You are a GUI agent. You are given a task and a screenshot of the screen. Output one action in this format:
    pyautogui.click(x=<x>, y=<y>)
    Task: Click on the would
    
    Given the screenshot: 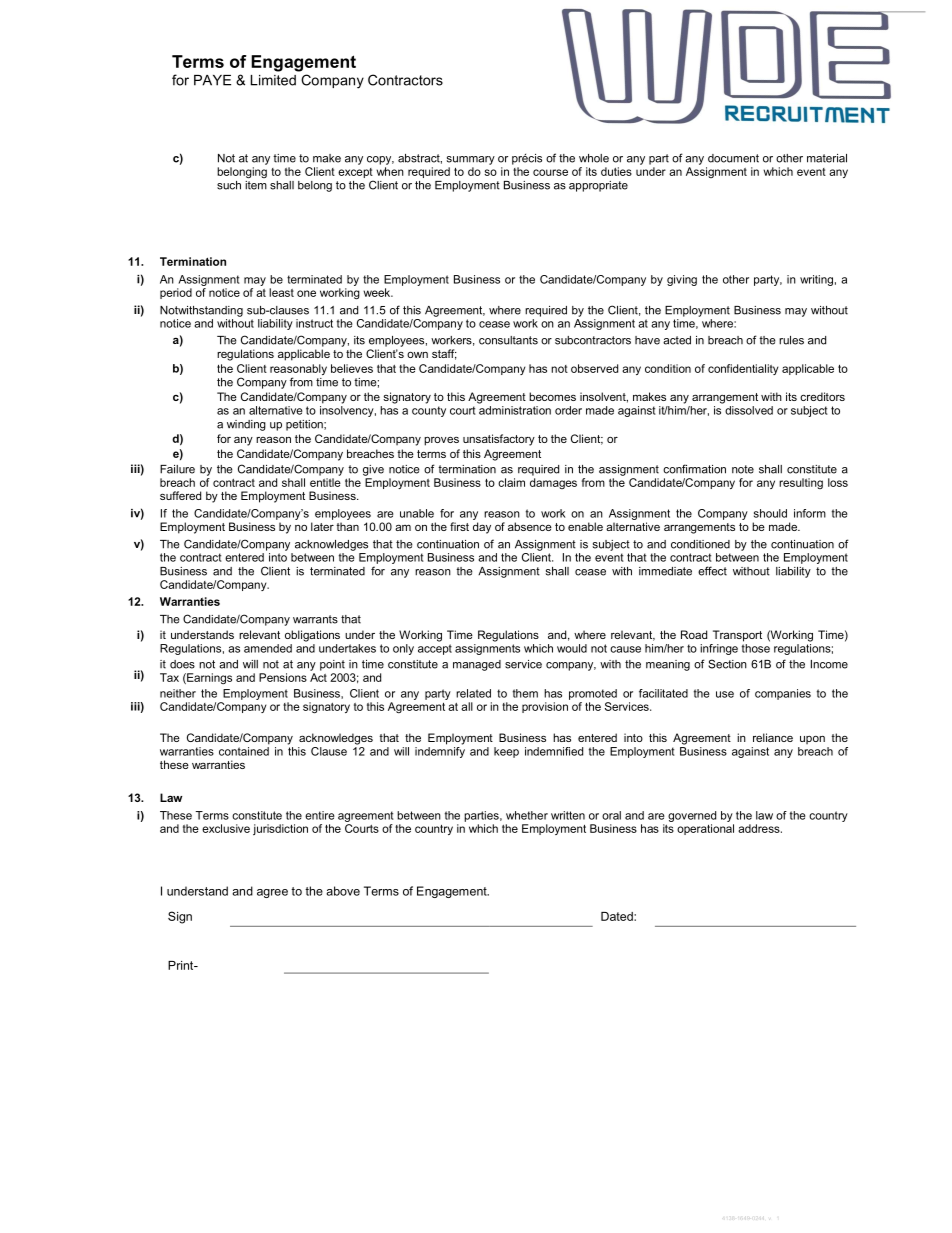 What is the action you would take?
    pyautogui.click(x=572, y=648)
